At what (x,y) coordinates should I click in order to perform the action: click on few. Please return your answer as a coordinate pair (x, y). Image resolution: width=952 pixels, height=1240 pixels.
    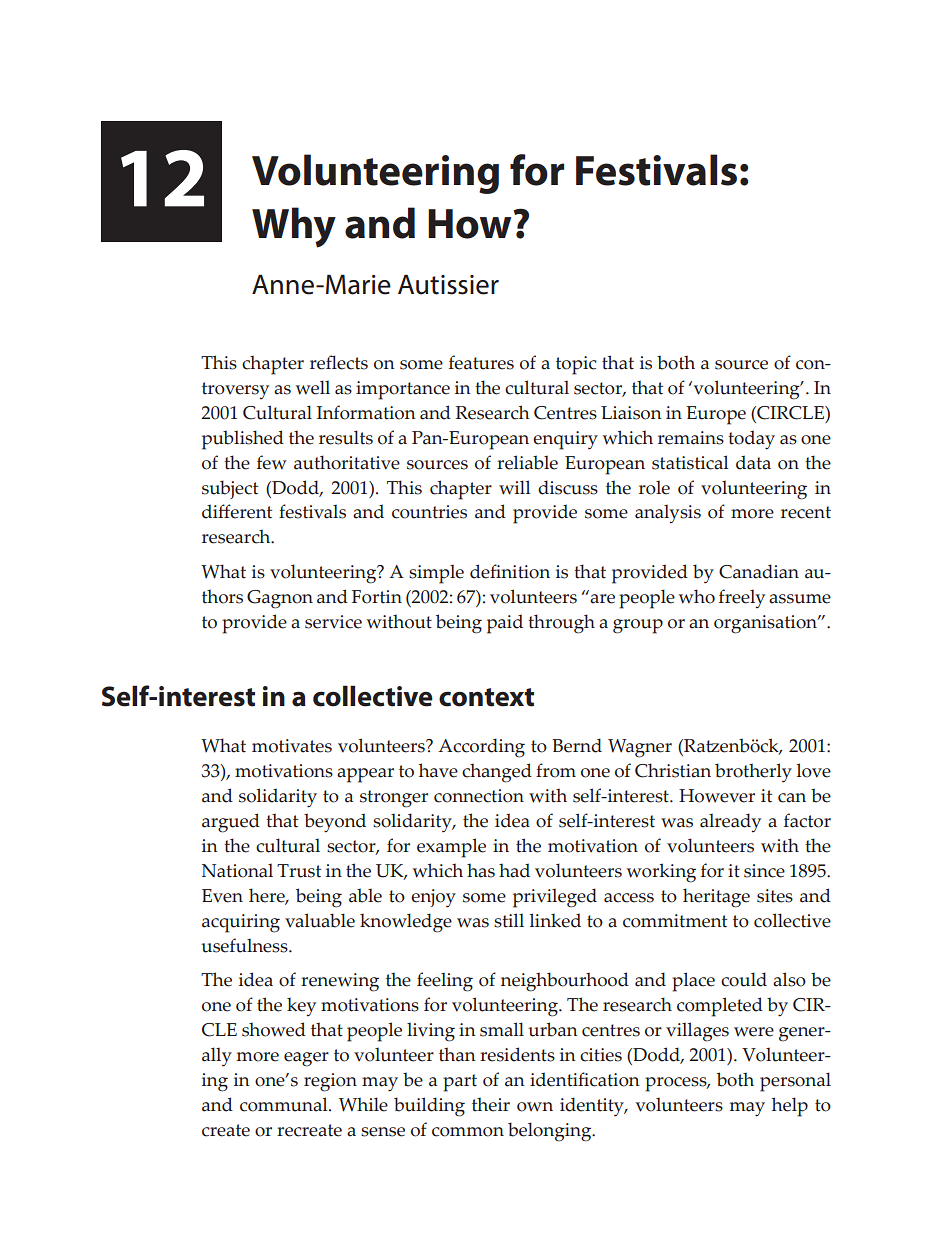
    Looking at the image, I should click on (272, 462).
